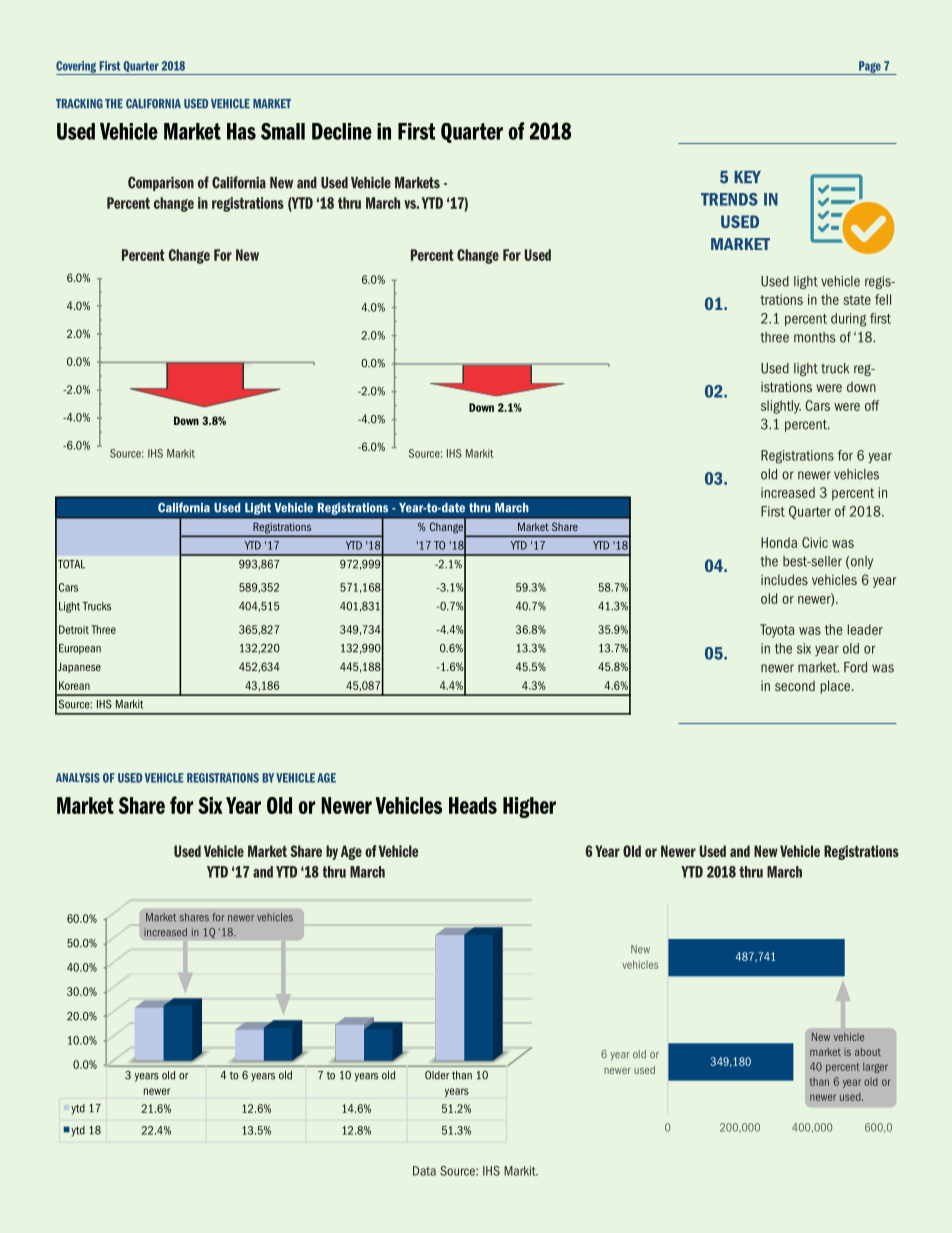 Image resolution: width=952 pixels, height=1233 pixels. I want to click on Has, so click(241, 131).
